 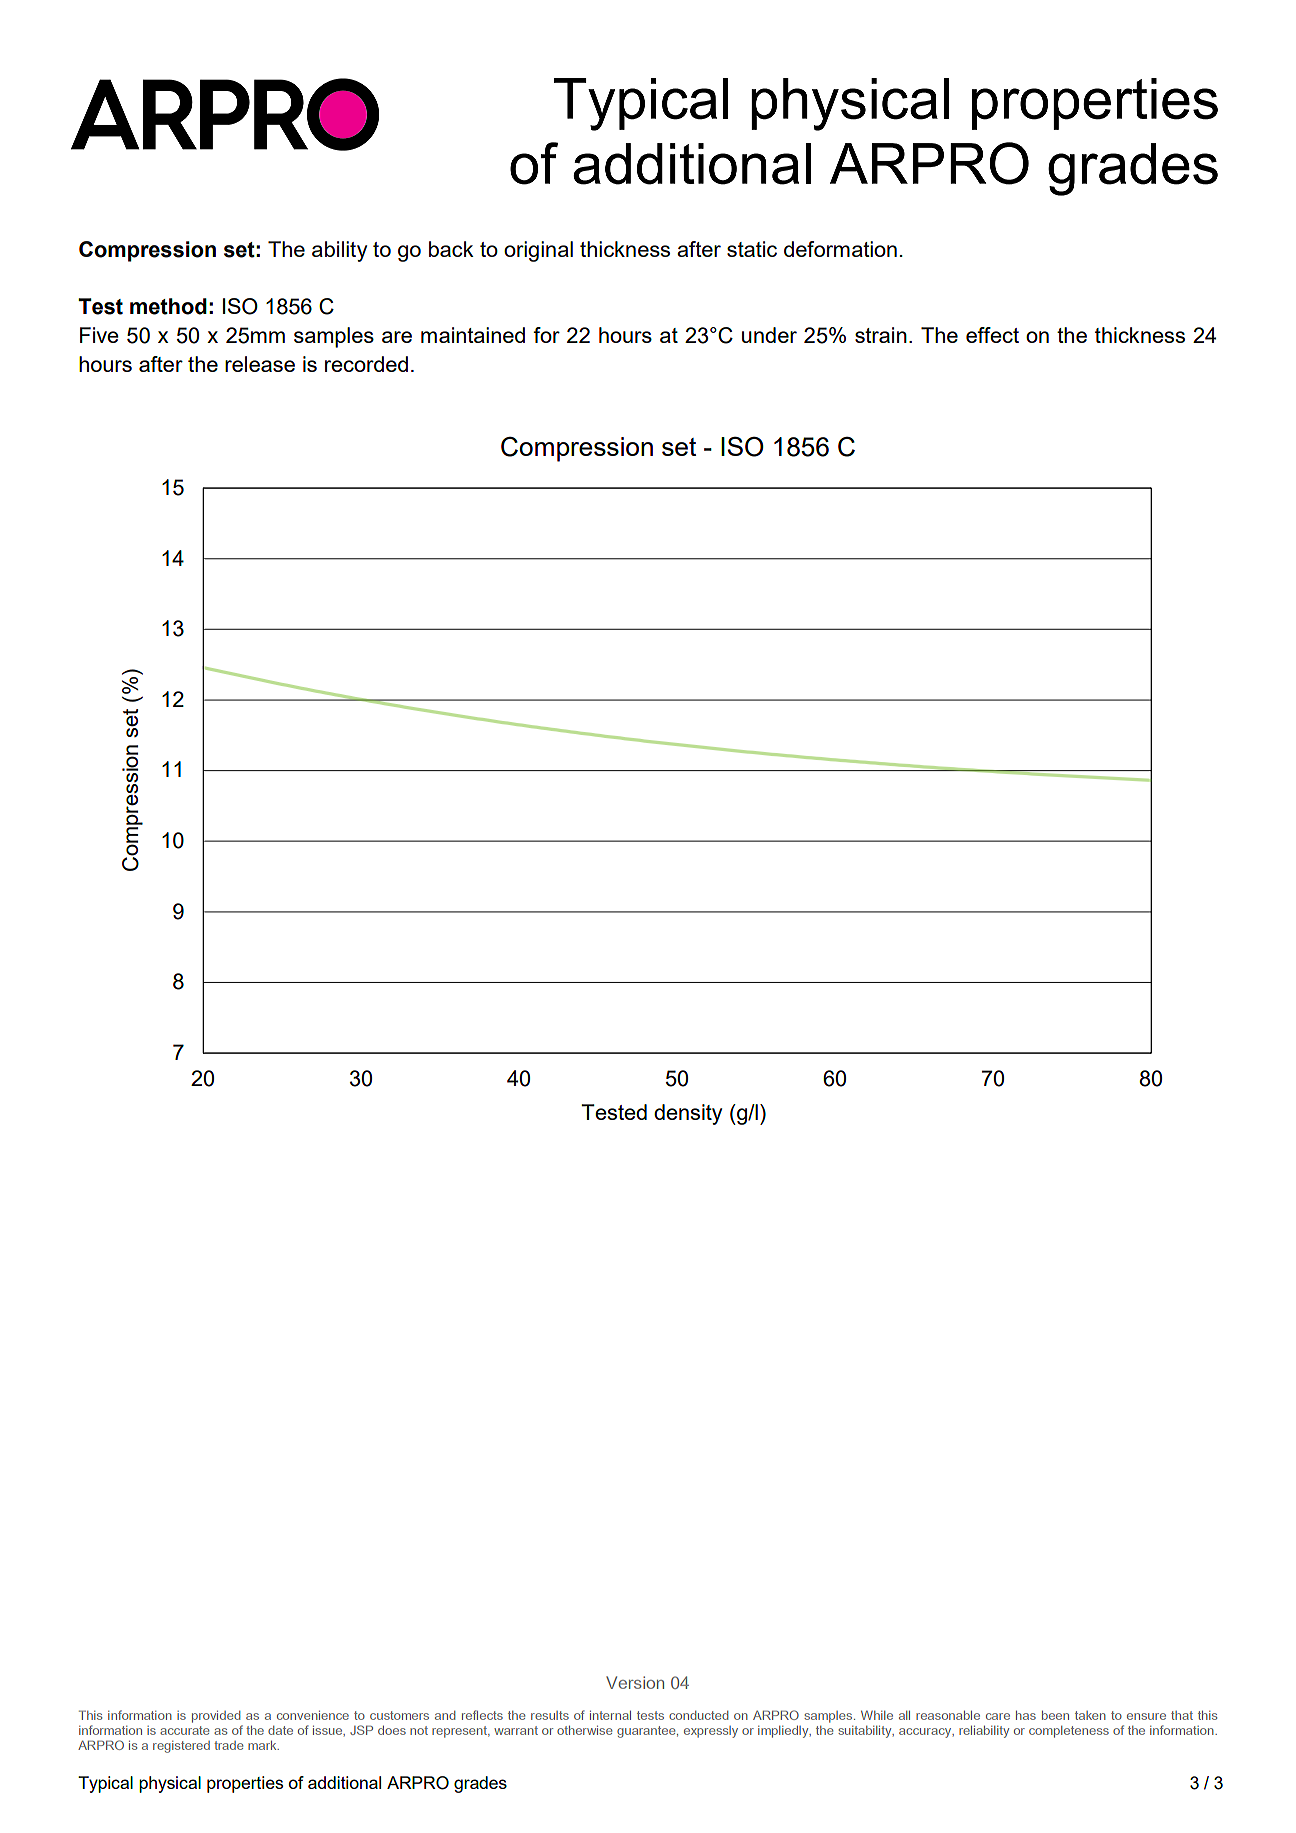 What do you see at coordinates (688, 1114) in the page?
I see `density` at bounding box center [688, 1114].
